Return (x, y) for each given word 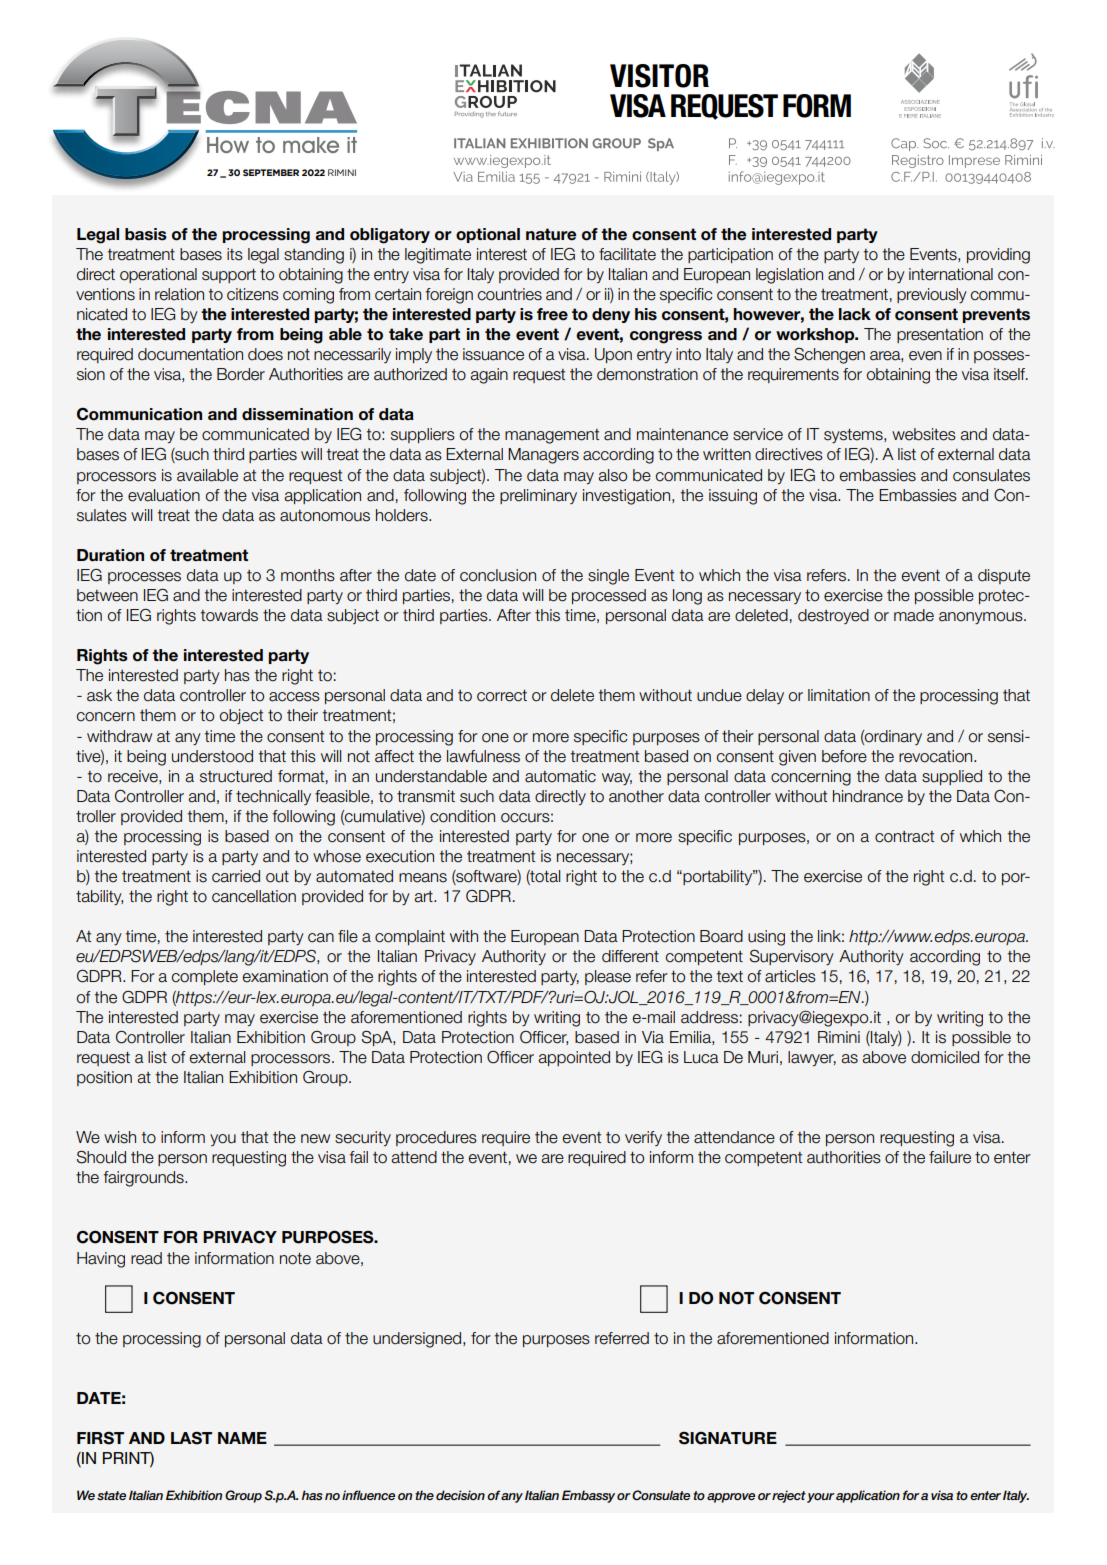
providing (998, 256)
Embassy (588, 1496)
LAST (191, 1438)
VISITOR (659, 76)
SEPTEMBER (271, 172)
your (821, 1498)
